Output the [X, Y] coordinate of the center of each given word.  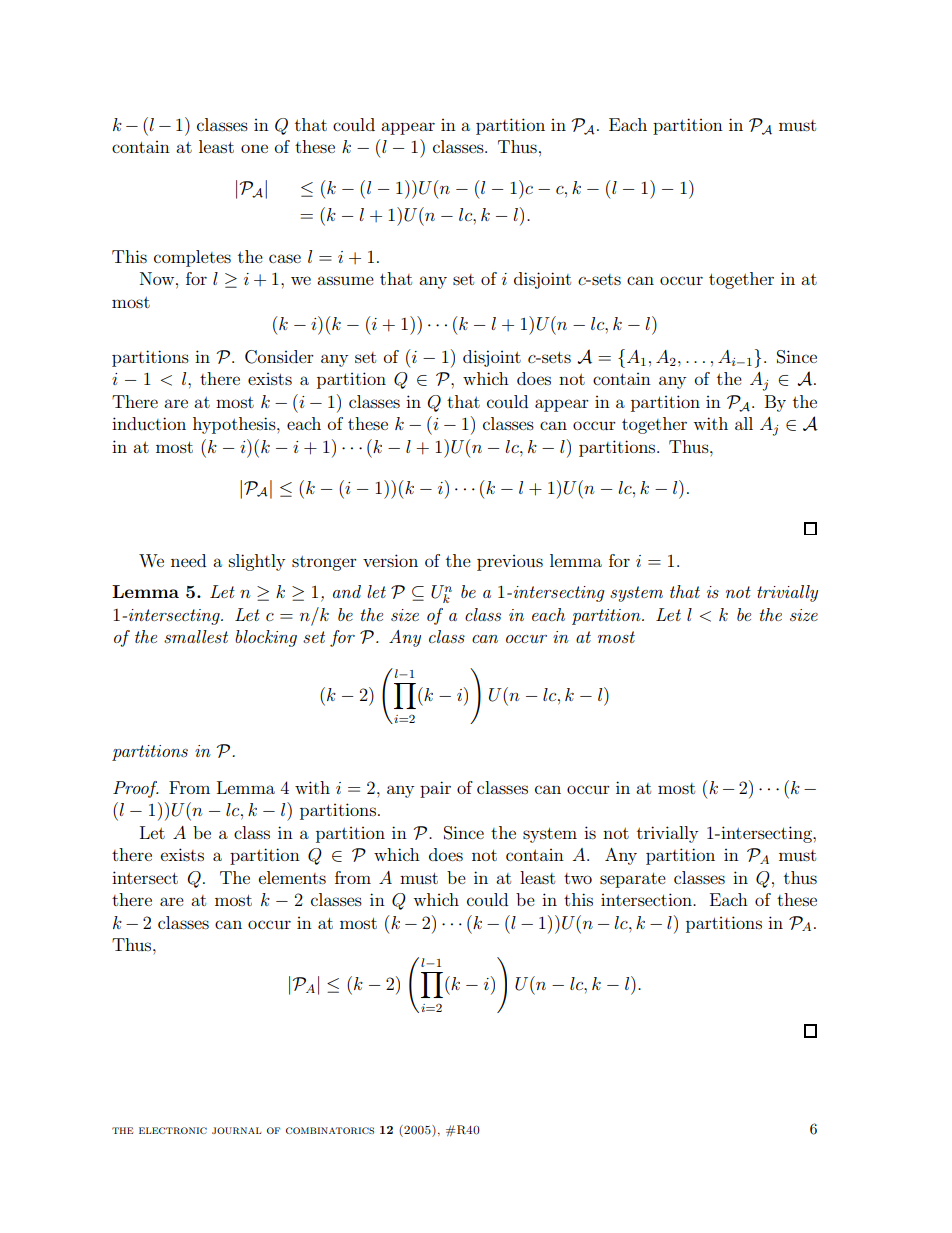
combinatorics [330, 1130]
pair [435, 789]
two [578, 878]
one [254, 148]
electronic [173, 1130]
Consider [279, 357]
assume [345, 280]
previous [510, 563]
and [347, 591]
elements [292, 877]
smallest [196, 636]
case [285, 258]
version [390, 560]
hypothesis [235, 425]
